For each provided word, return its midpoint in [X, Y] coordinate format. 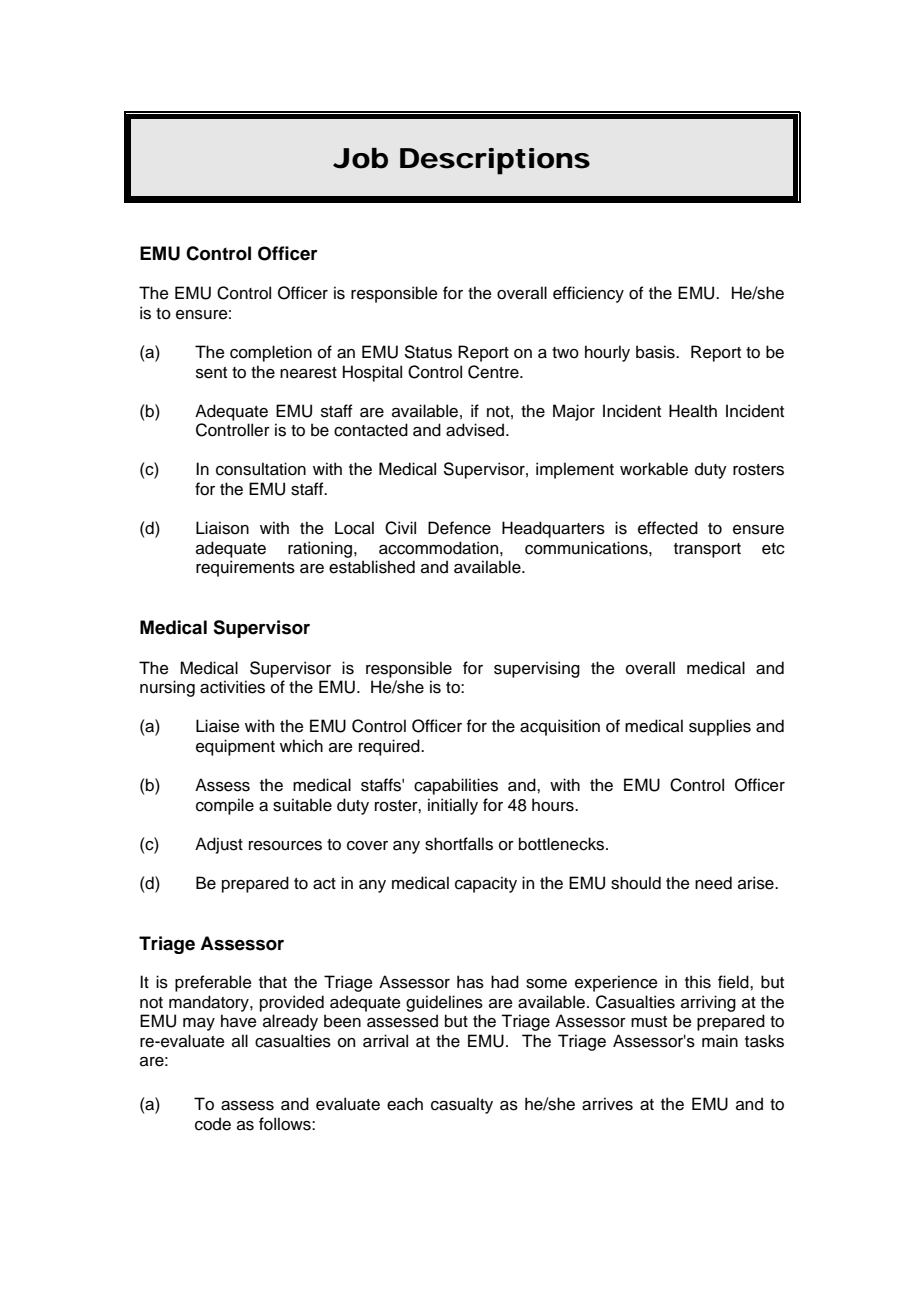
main [720, 1041]
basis [656, 352]
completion [271, 353]
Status [428, 352]
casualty [462, 1105]
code [213, 1124]
